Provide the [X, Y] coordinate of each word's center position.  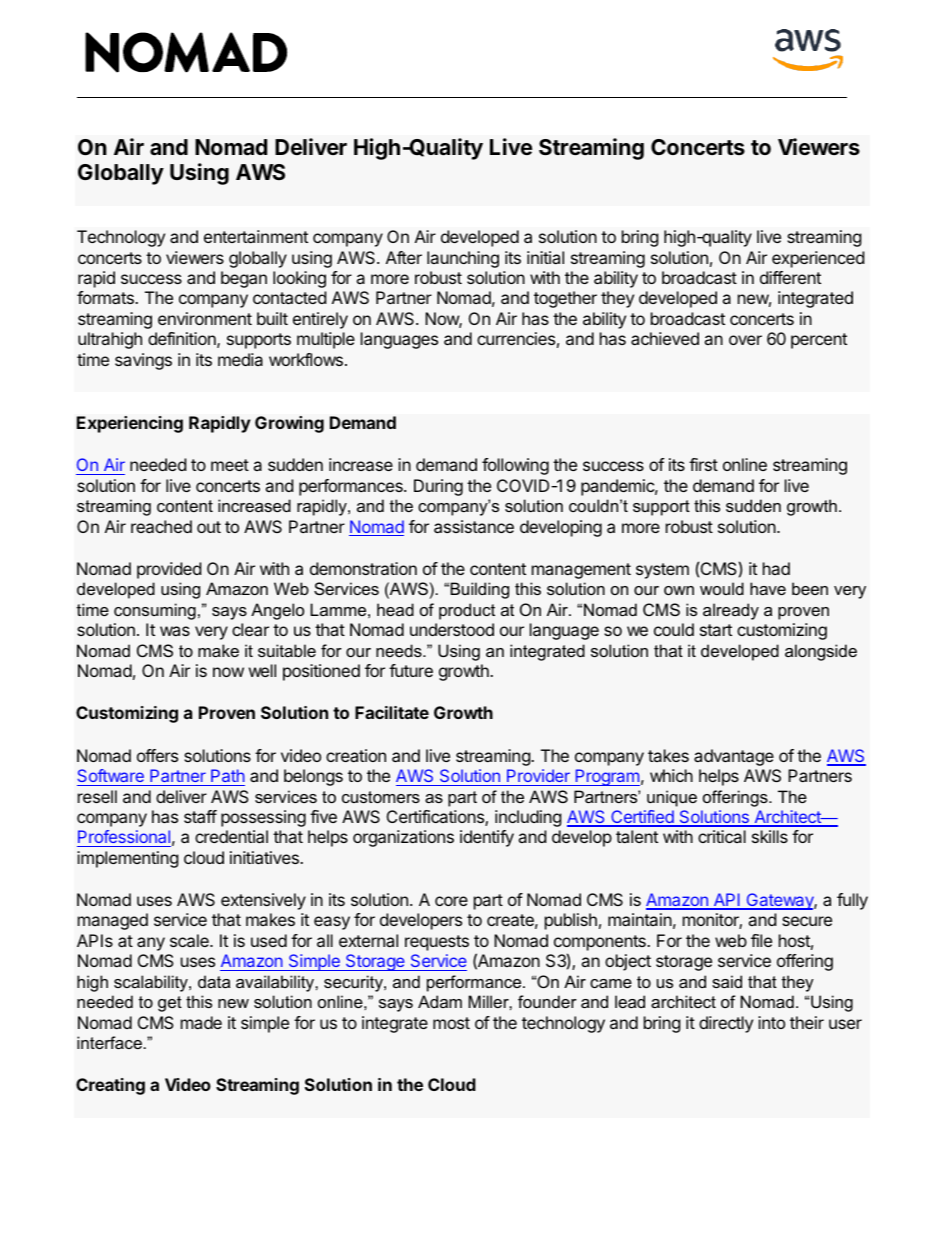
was [175, 631]
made [201, 1022]
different [790, 277]
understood [452, 629]
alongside [821, 652]
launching [463, 259]
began [244, 279]
